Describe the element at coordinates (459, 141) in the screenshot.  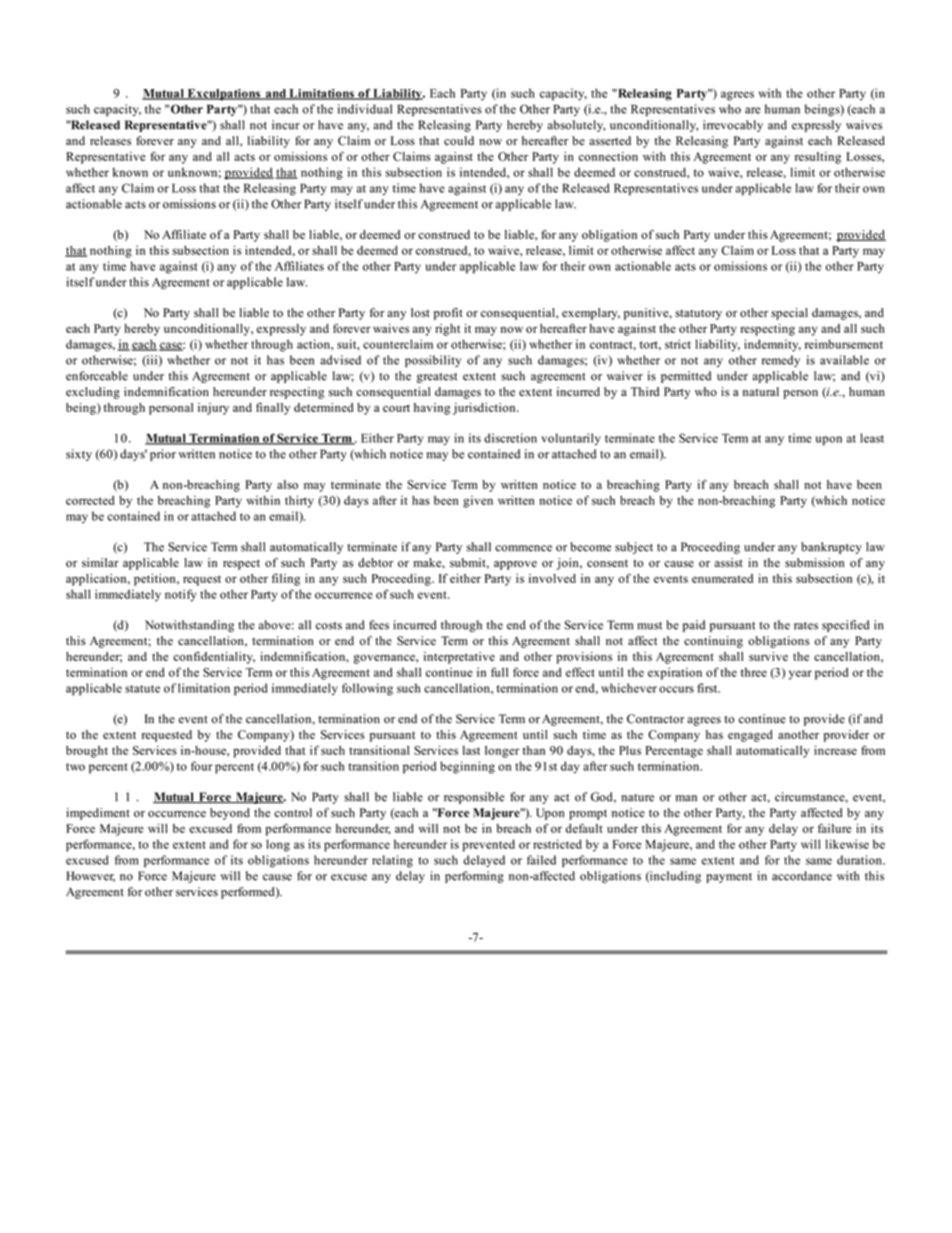
I see `could` at that location.
